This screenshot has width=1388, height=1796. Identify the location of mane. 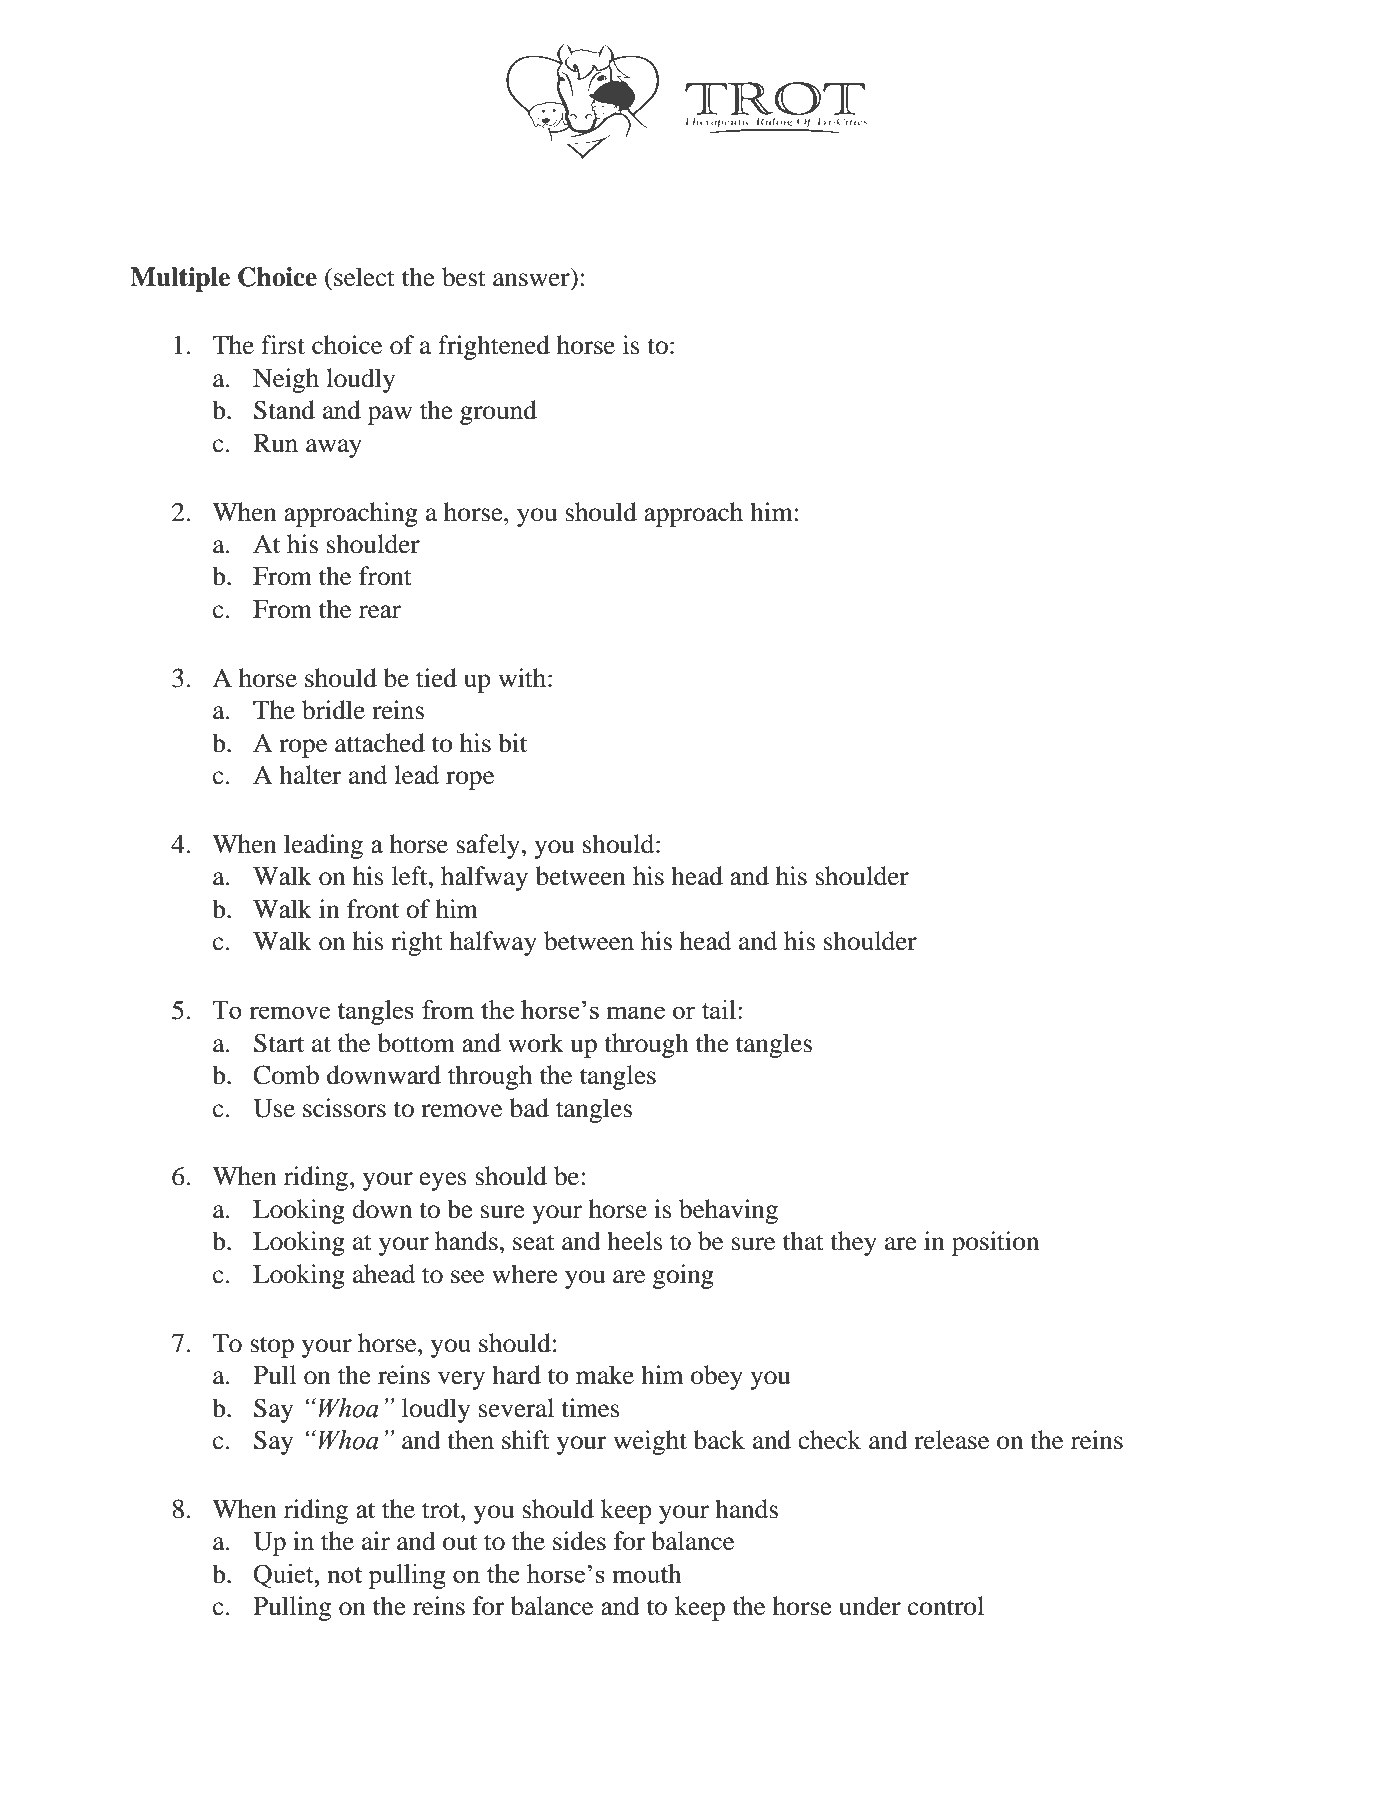
(635, 1012).
